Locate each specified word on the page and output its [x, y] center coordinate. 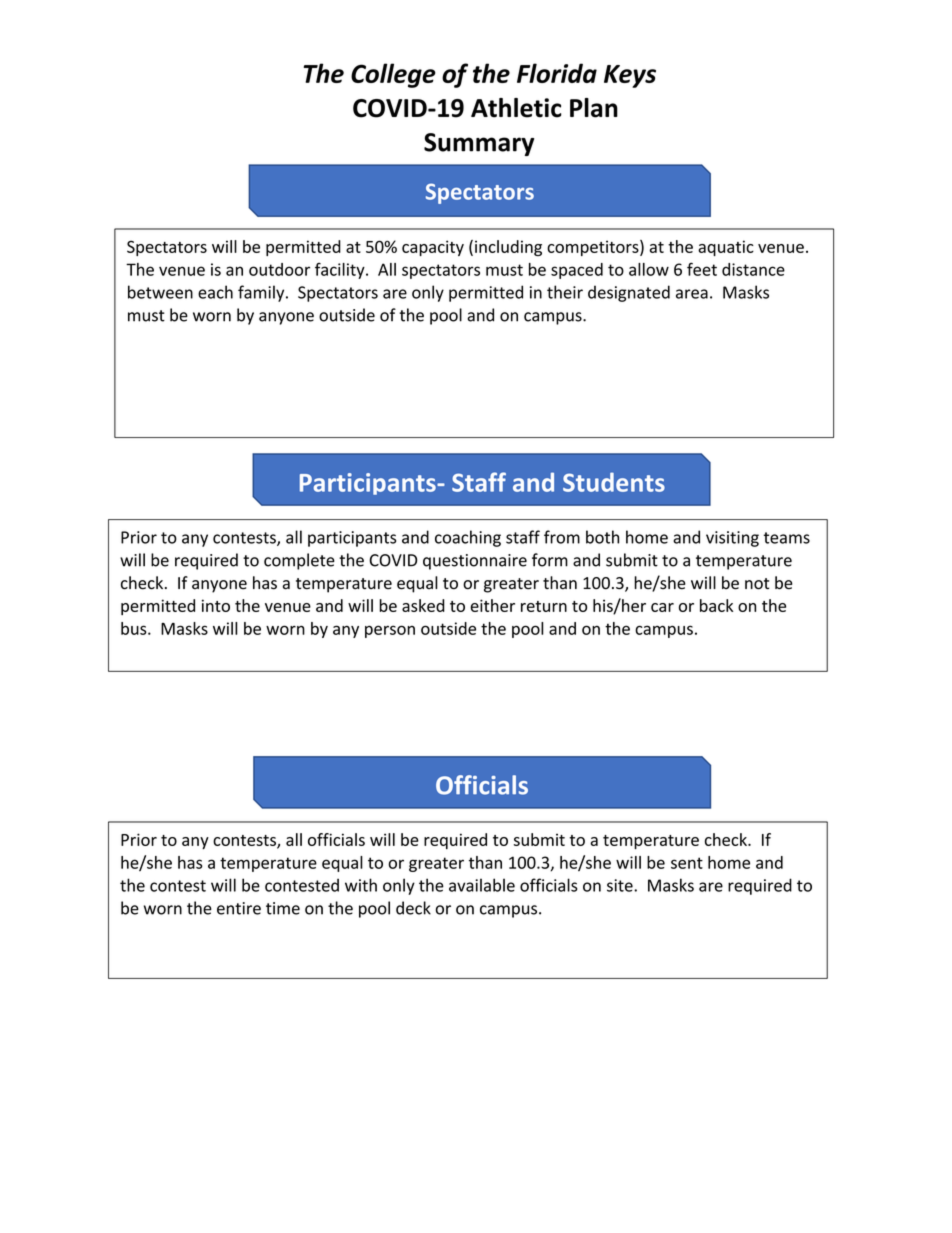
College [393, 75]
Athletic [516, 108]
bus [135, 628]
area [692, 294]
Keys [630, 76]
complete [299, 561]
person [390, 631]
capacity [433, 248]
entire [239, 908]
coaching [468, 538]
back [716, 605]
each [215, 292]
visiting [732, 539]
